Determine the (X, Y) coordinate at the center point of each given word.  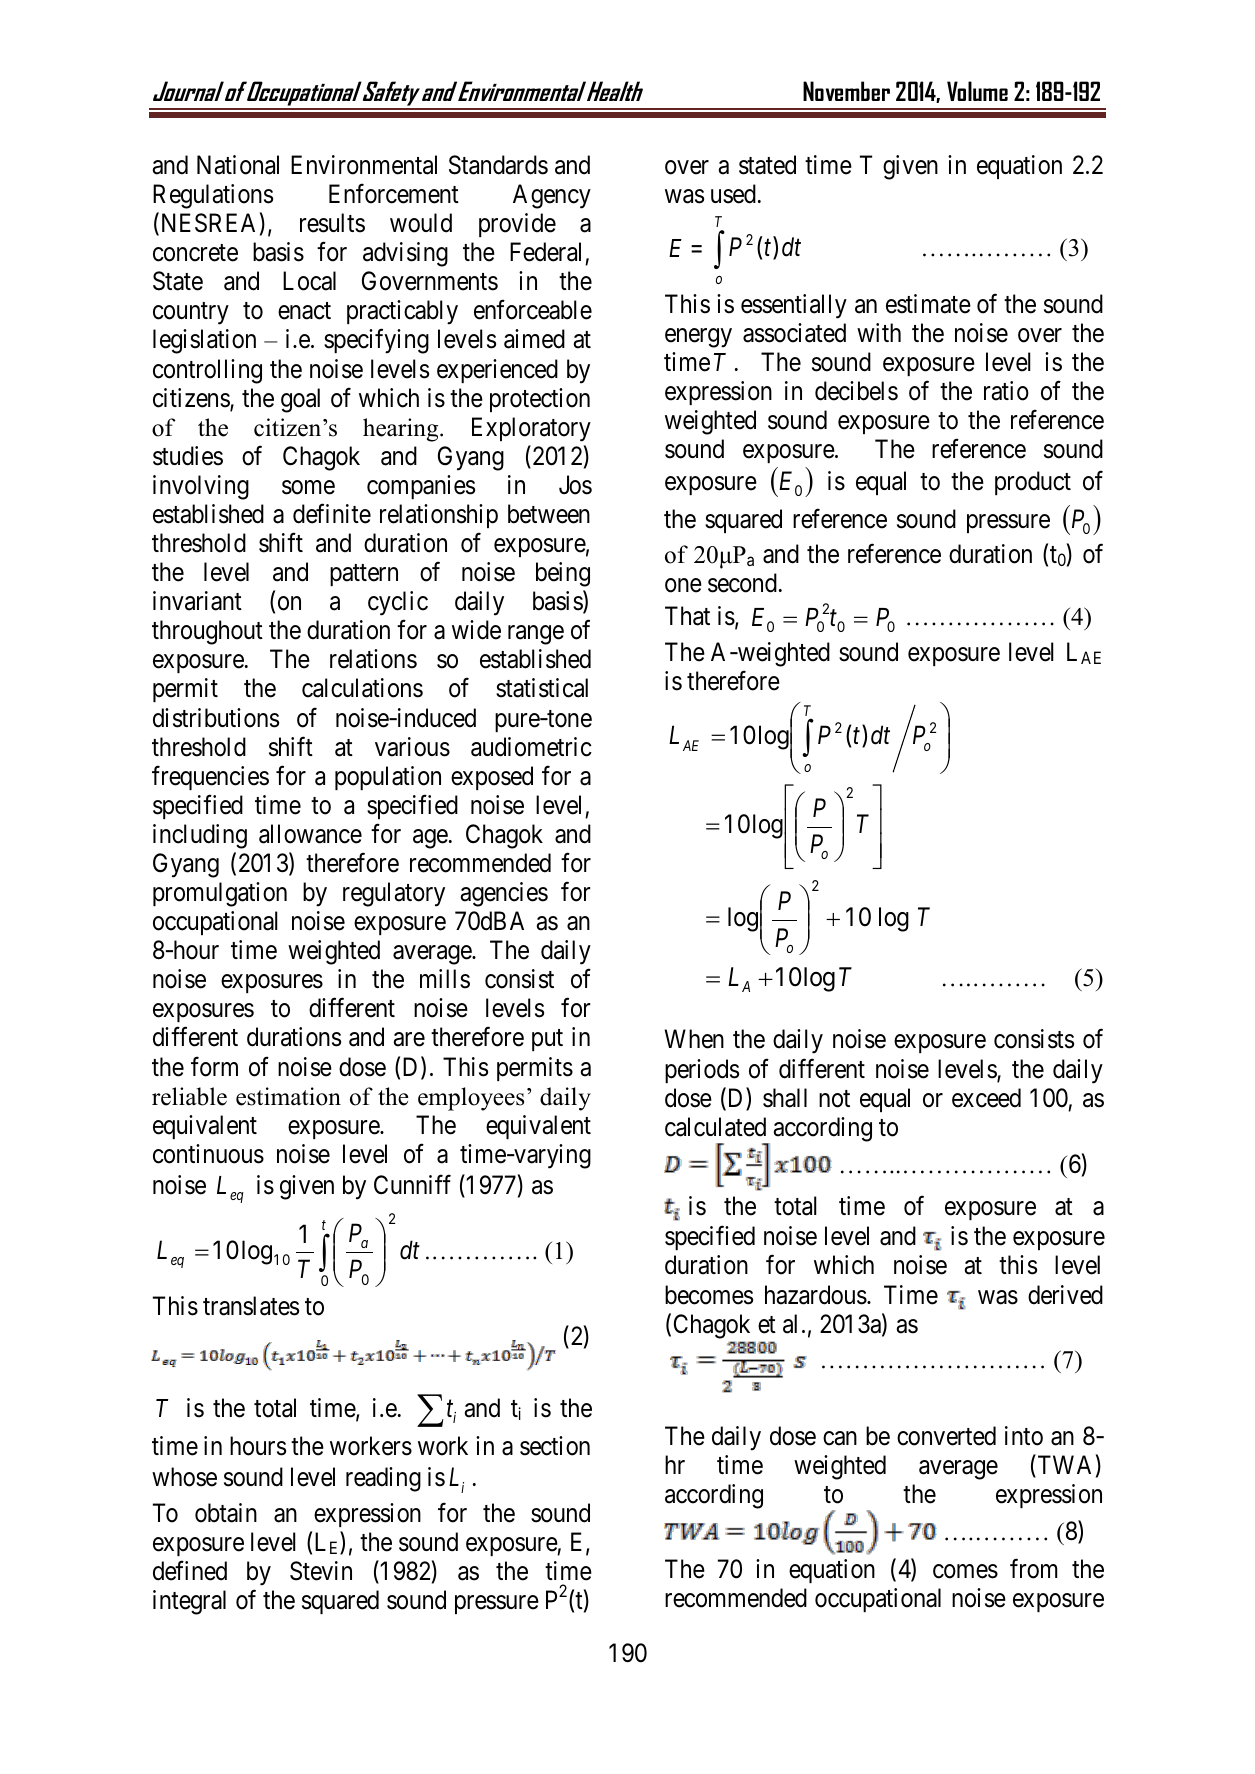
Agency (552, 196)
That (687, 616)
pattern (364, 575)
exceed (986, 1098)
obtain (226, 1513)
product (1033, 483)
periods (702, 1071)
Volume (977, 91)
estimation (288, 1096)
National (238, 165)
